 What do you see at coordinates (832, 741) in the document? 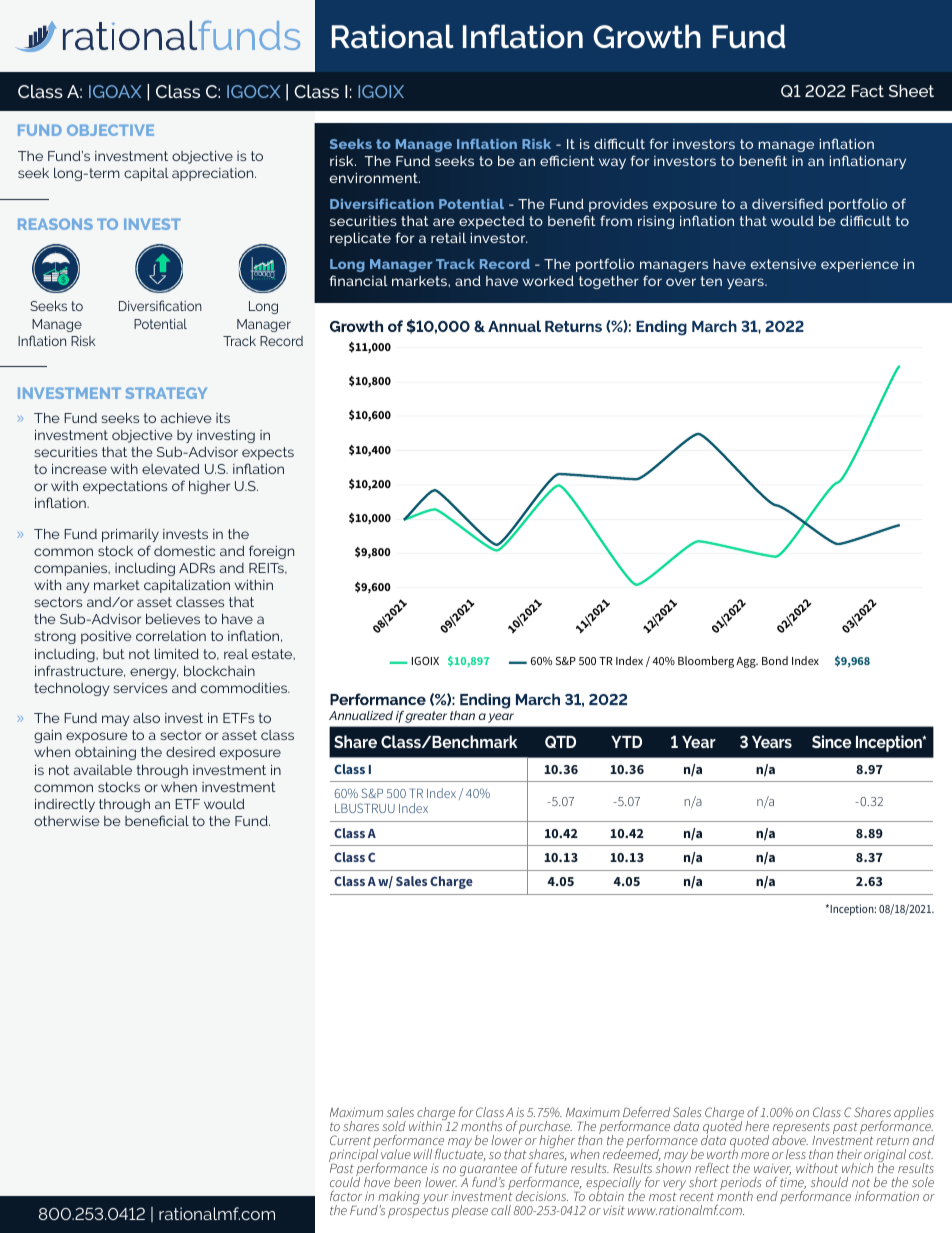
I see `Since` at bounding box center [832, 741].
